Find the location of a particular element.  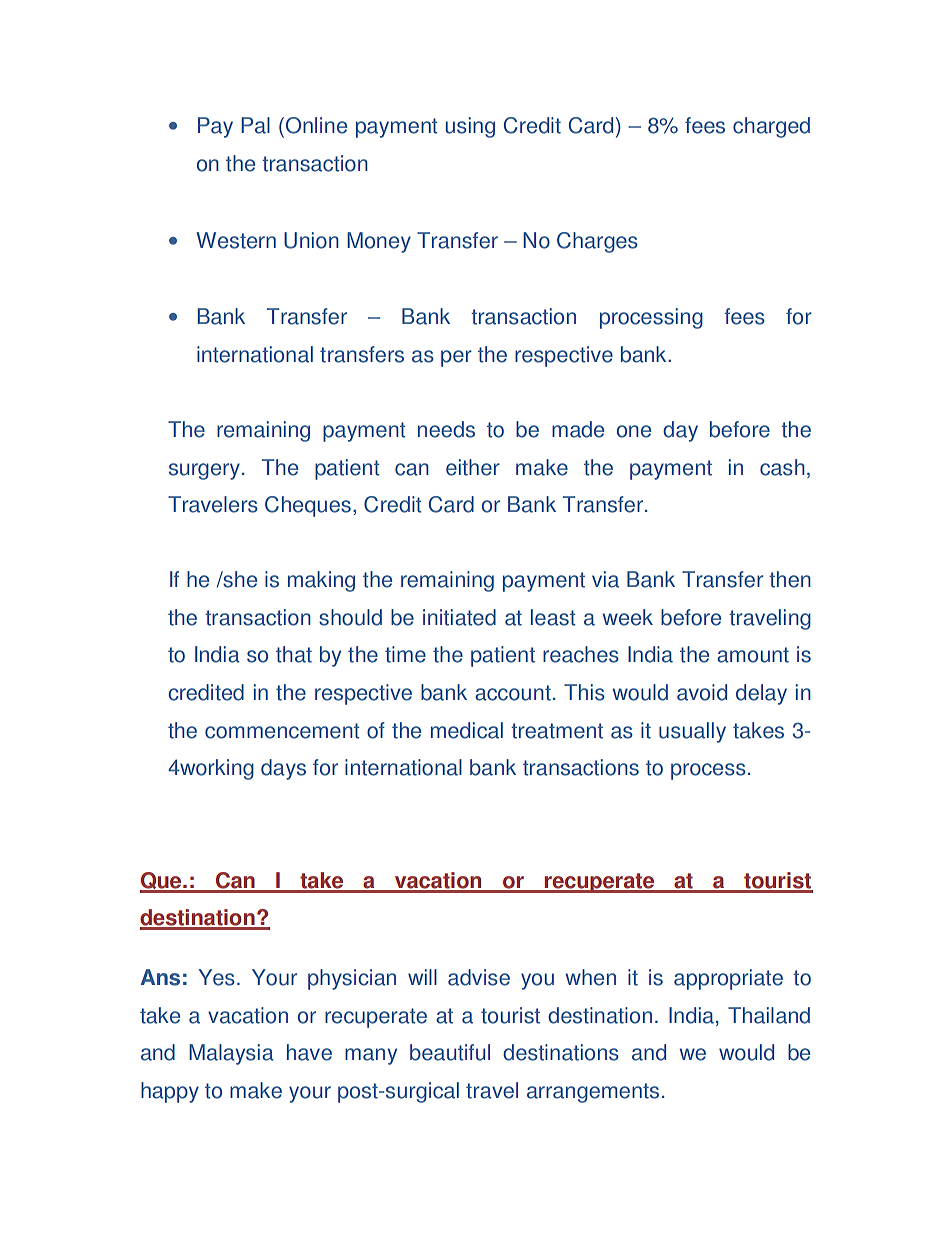

Malaysia is located at coordinates (231, 1054).
